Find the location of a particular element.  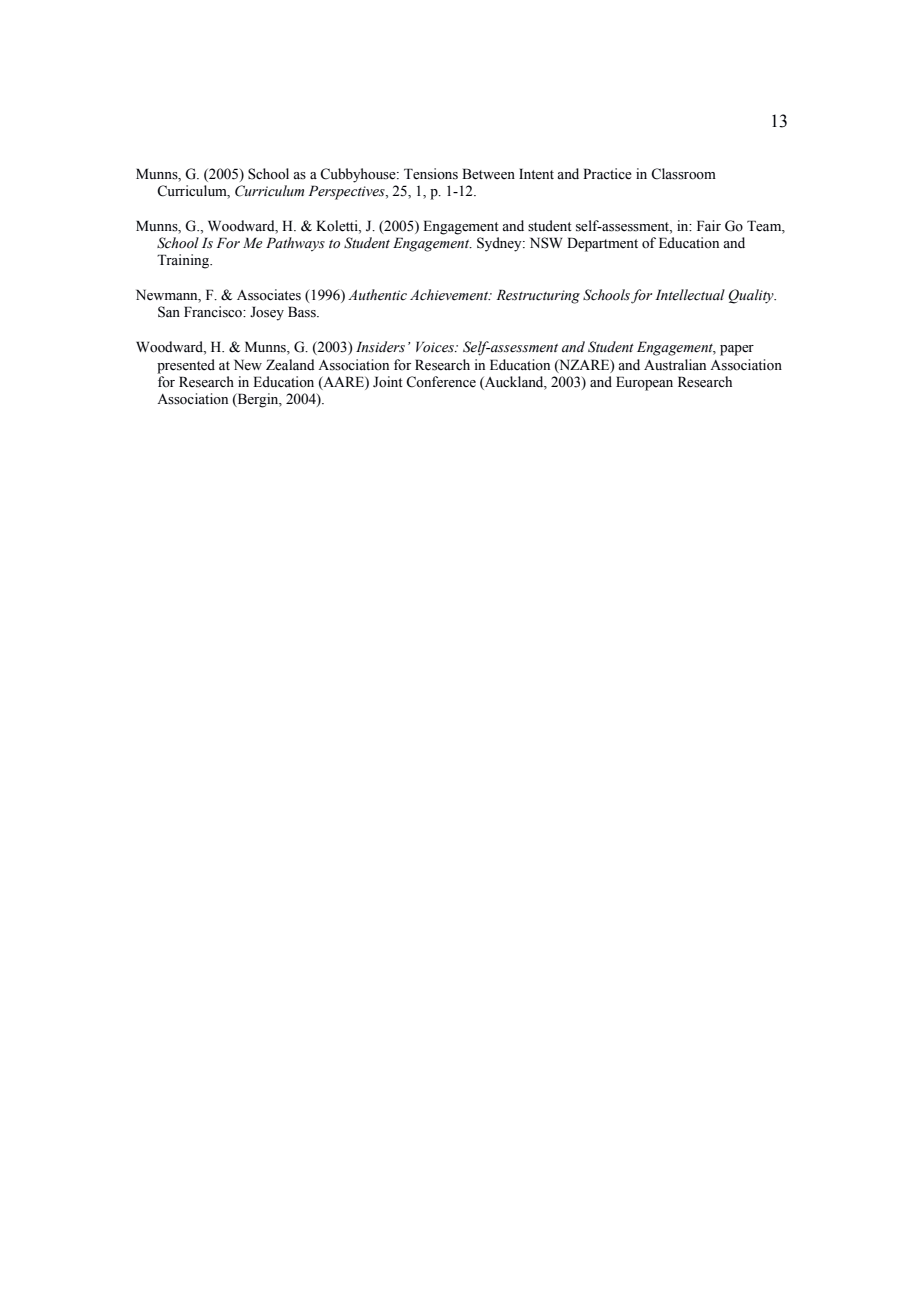

Fair is located at coordinates (709, 225).
